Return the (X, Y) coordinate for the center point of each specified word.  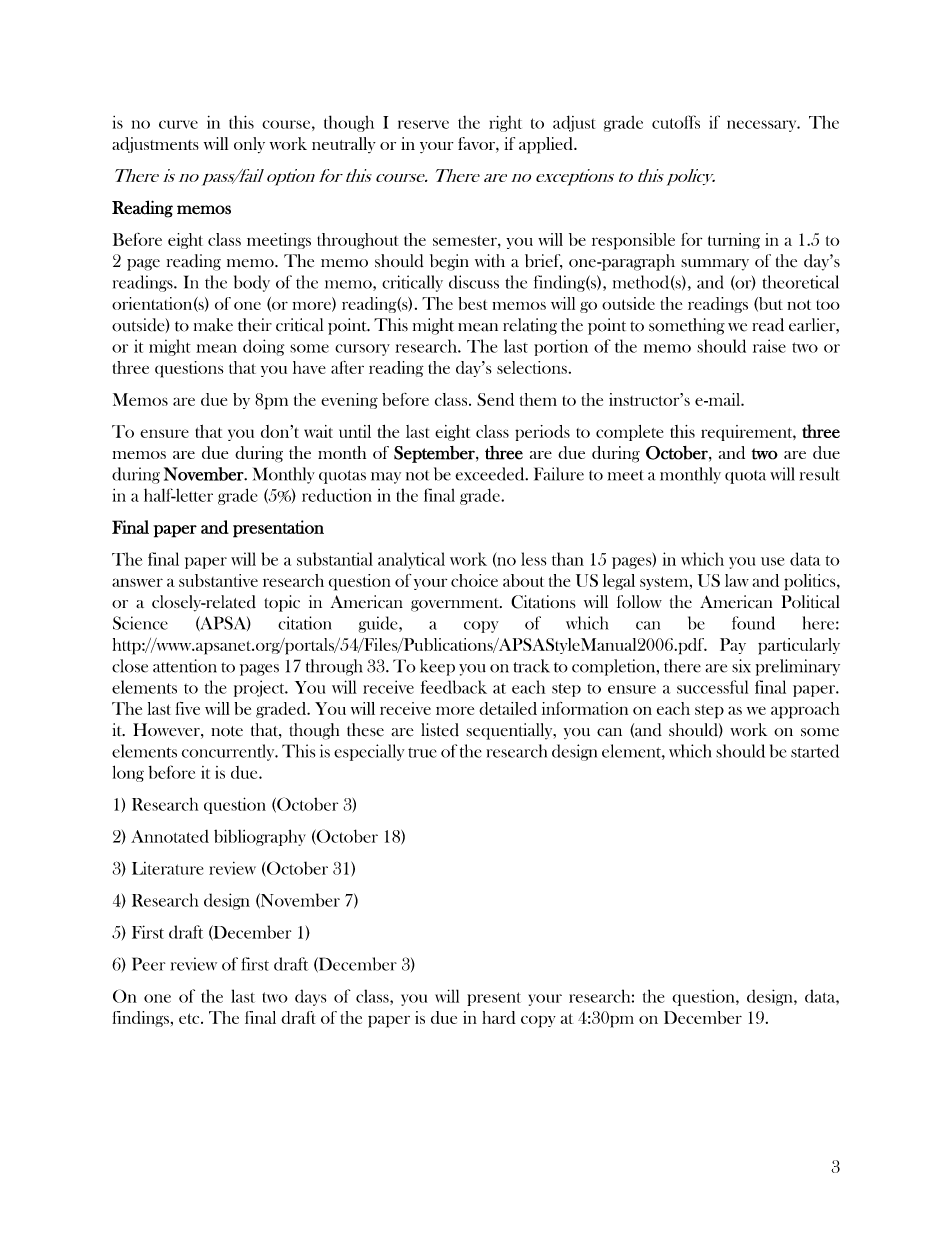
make (213, 325)
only (249, 145)
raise (769, 346)
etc (190, 1018)
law (737, 580)
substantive (218, 580)
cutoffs (676, 122)
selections (532, 367)
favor (477, 143)
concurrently (229, 752)
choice (474, 580)
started (815, 751)
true (422, 752)
